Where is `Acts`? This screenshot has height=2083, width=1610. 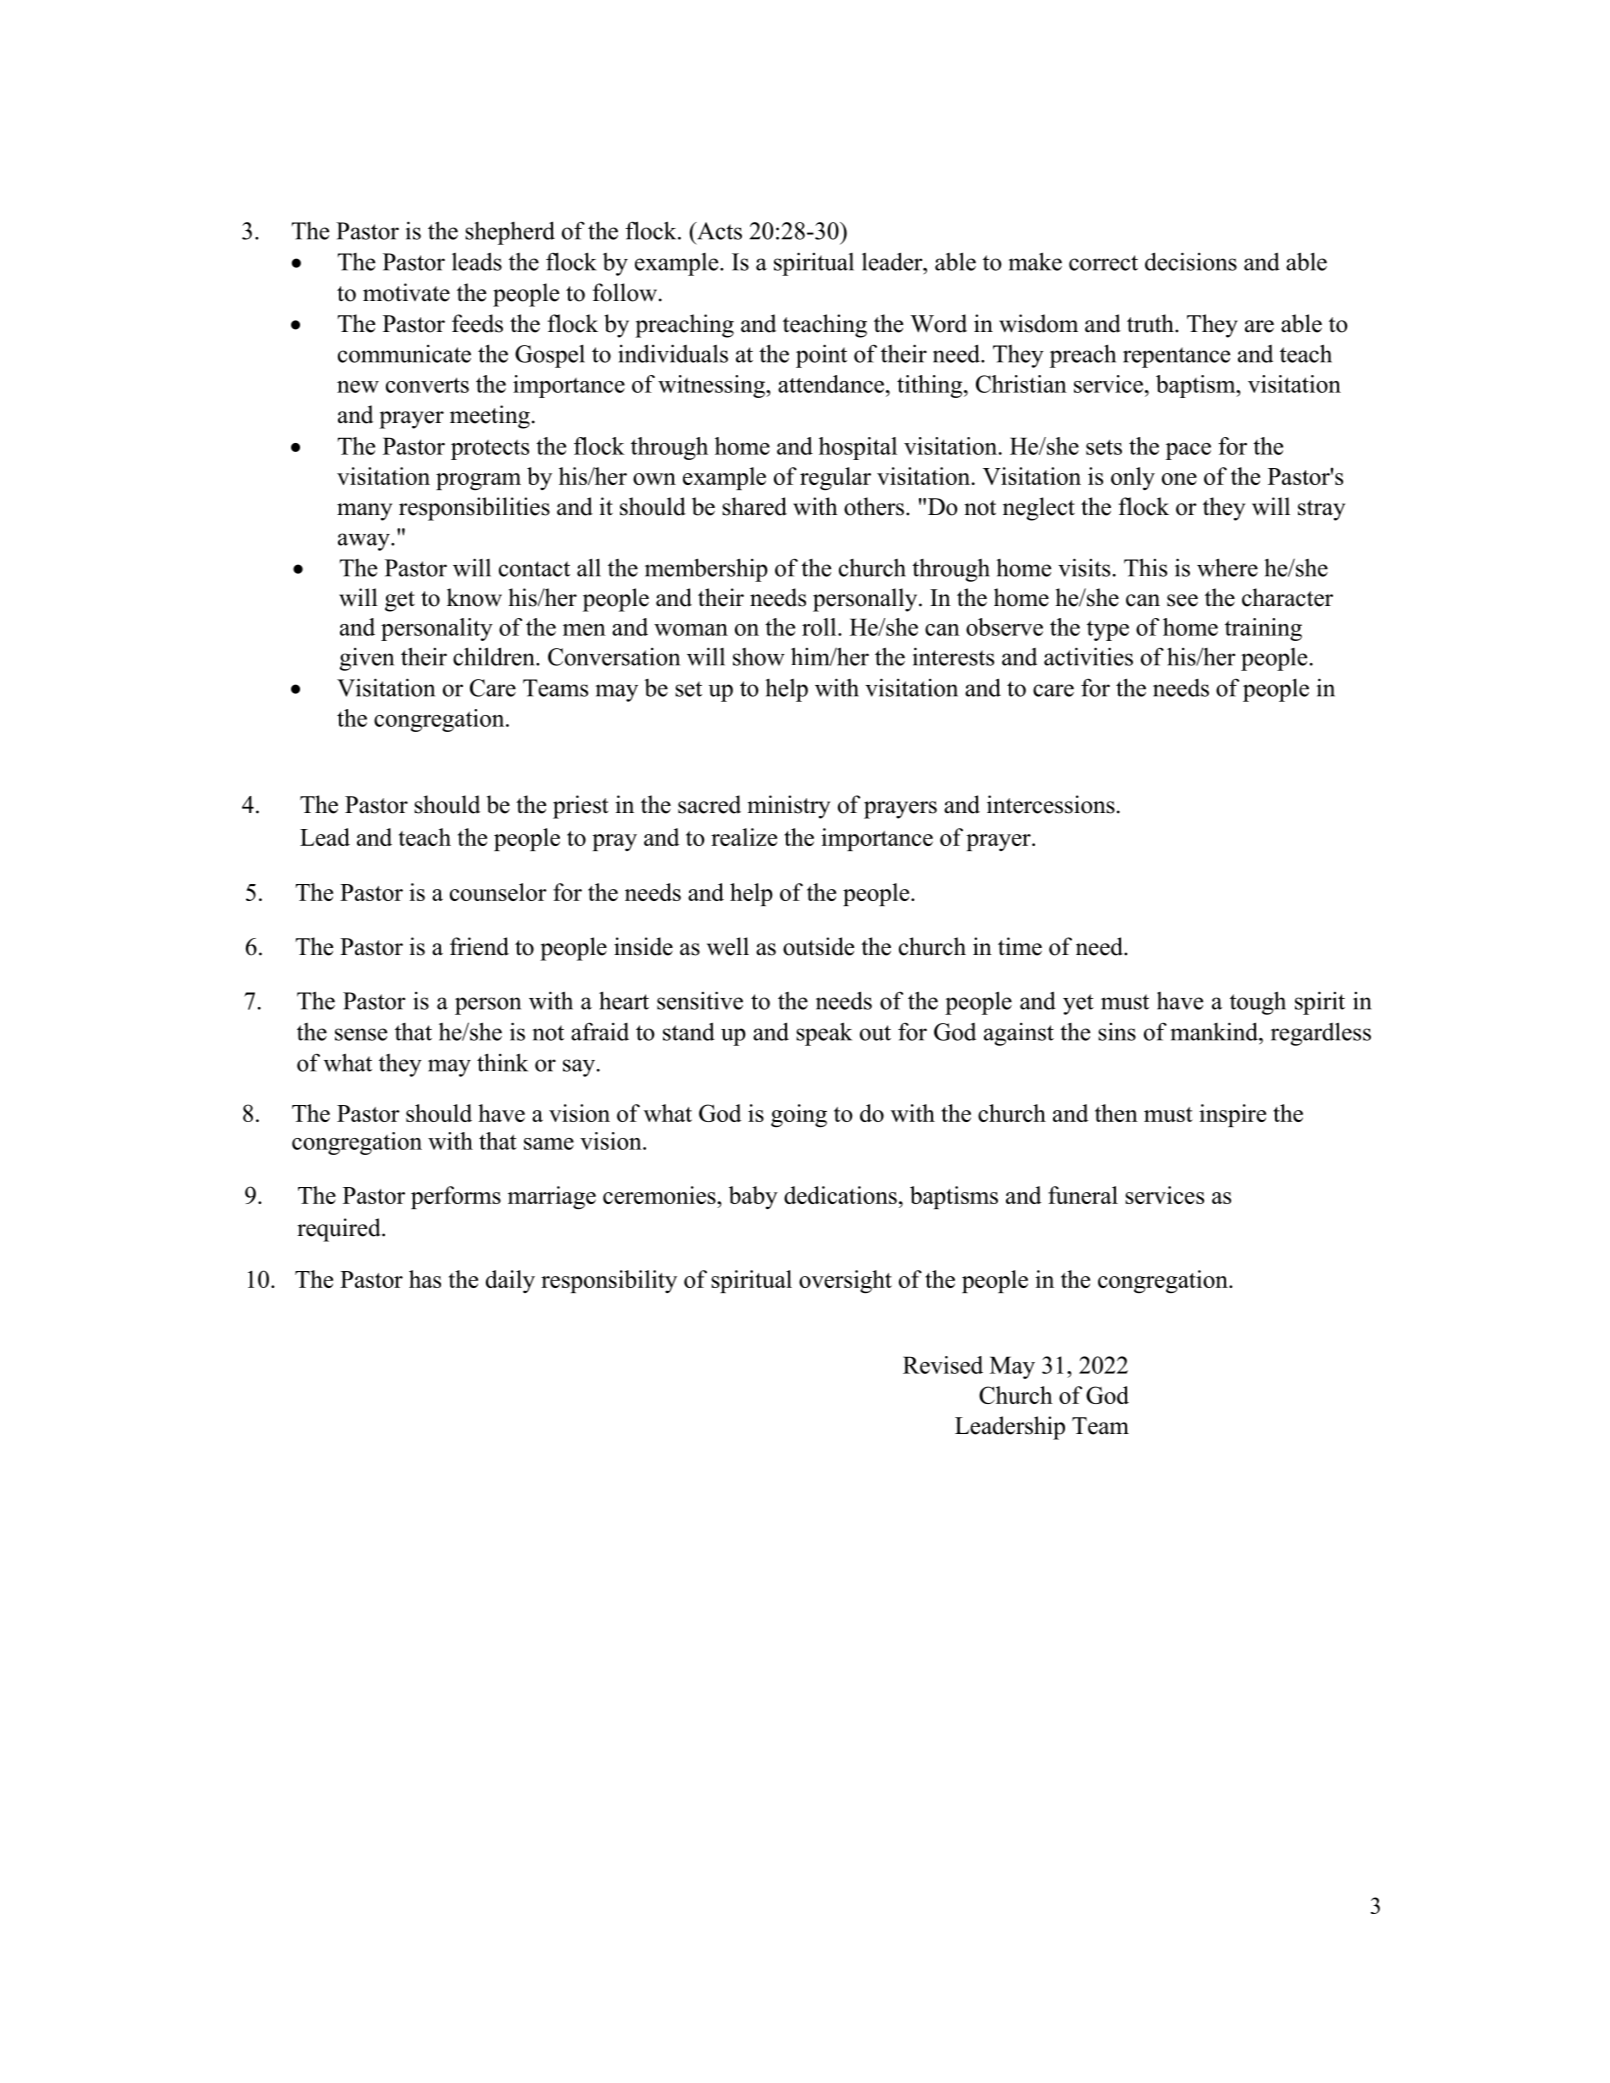 Acts is located at coordinates (718, 231).
